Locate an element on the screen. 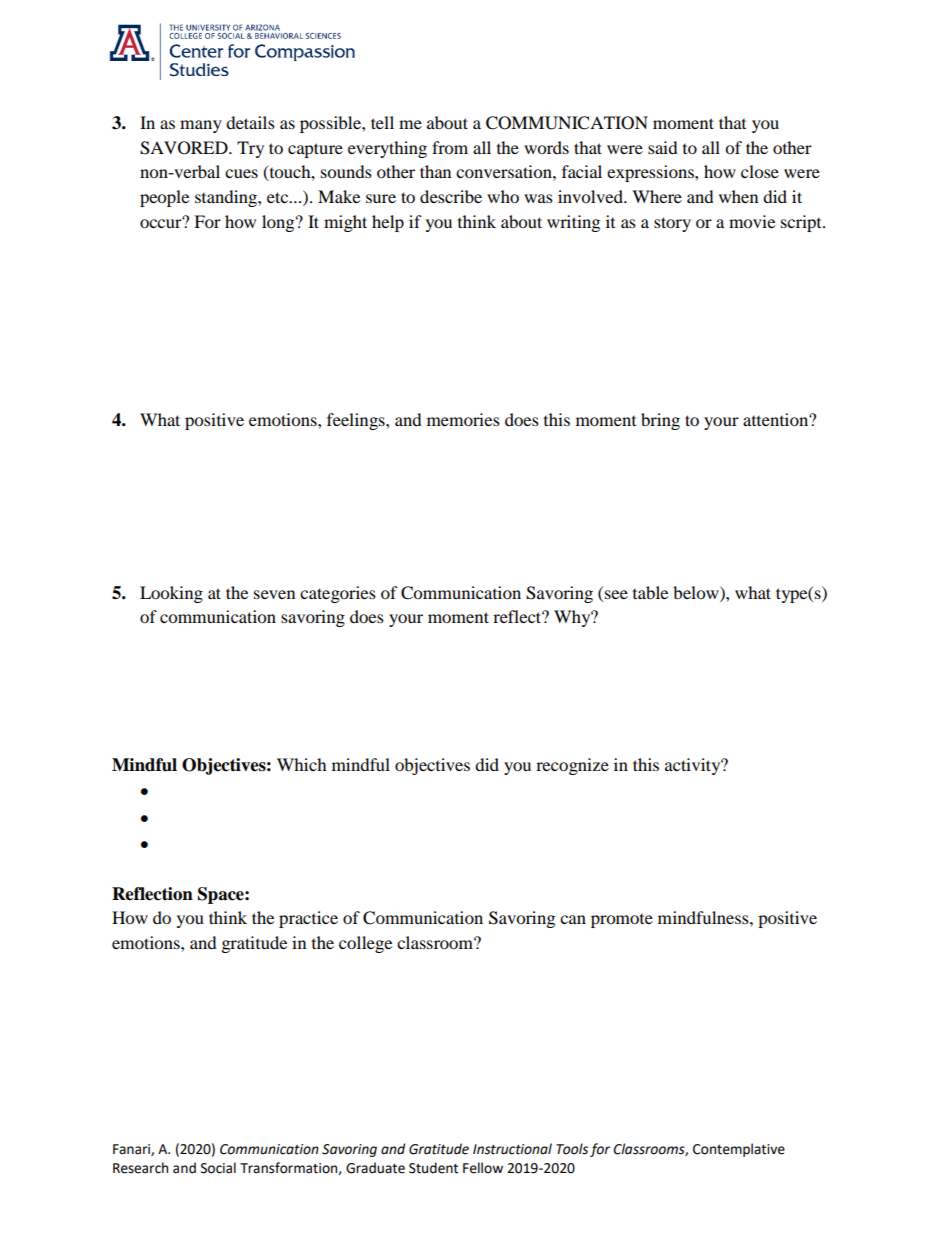 Image resolution: width=952 pixels, height=1233 pixels. Fellow is located at coordinates (483, 1168).
